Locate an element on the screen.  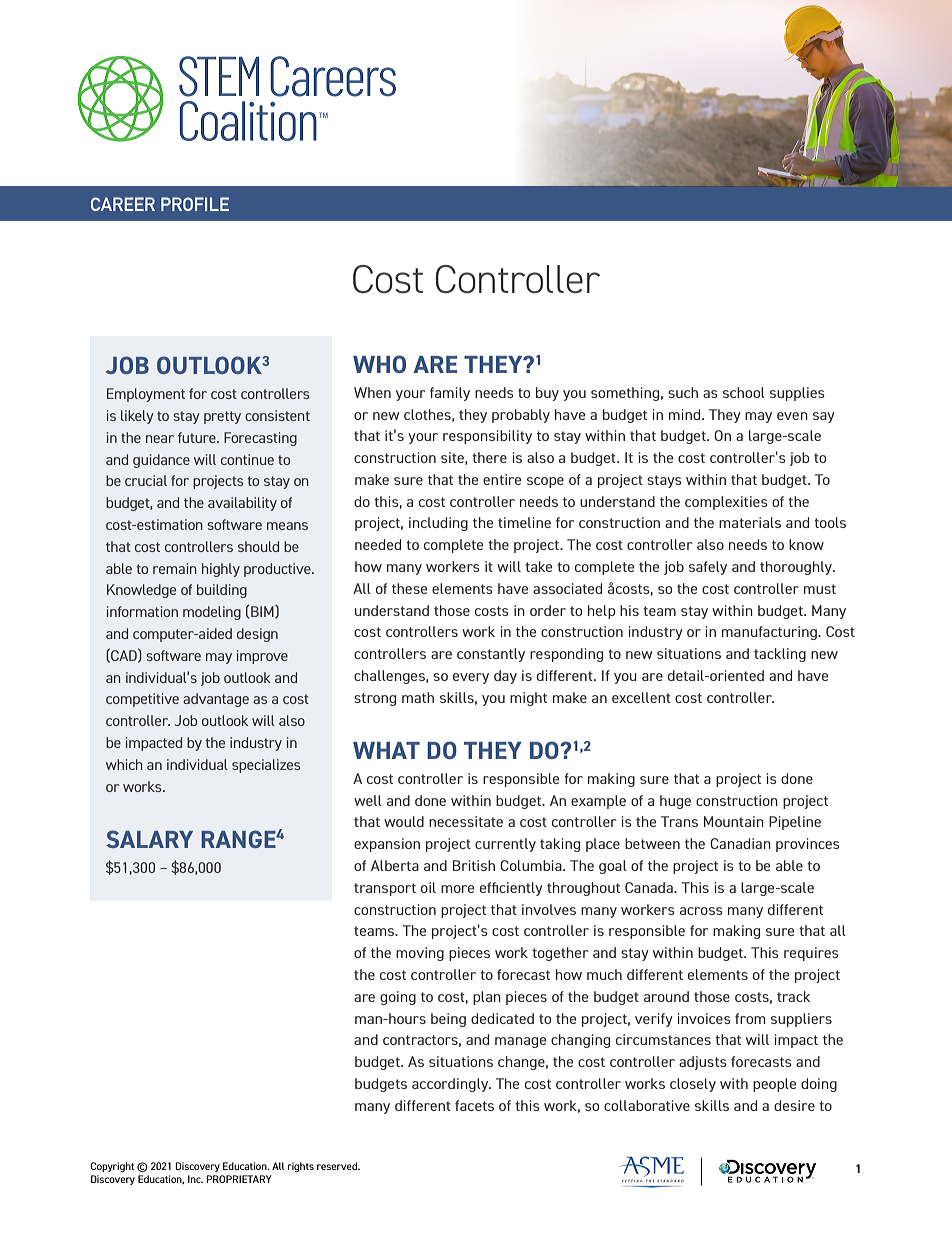
responsibility is located at coordinates (487, 437).
